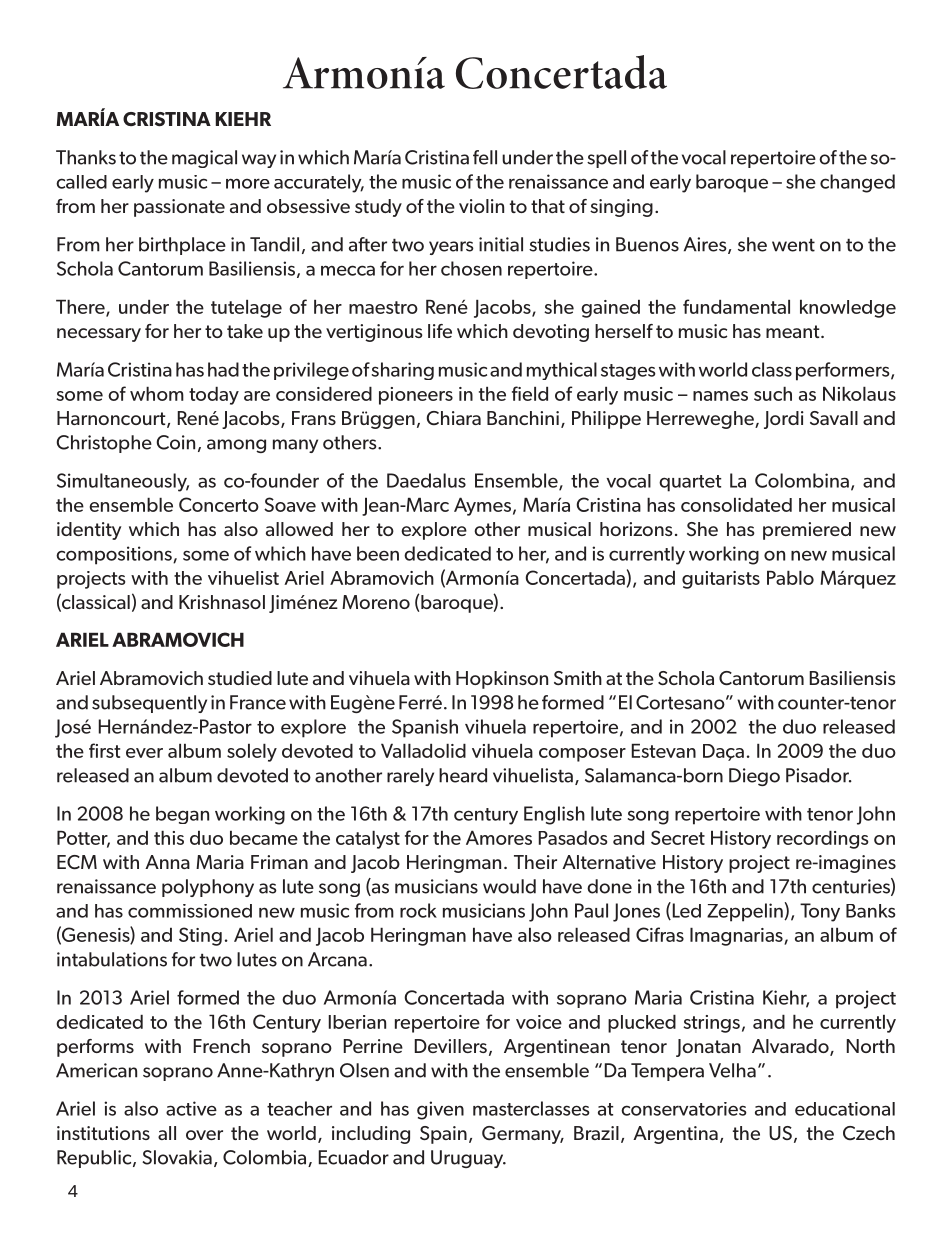  Describe the element at coordinates (204, 1135) in the screenshot. I see `over` at that location.
